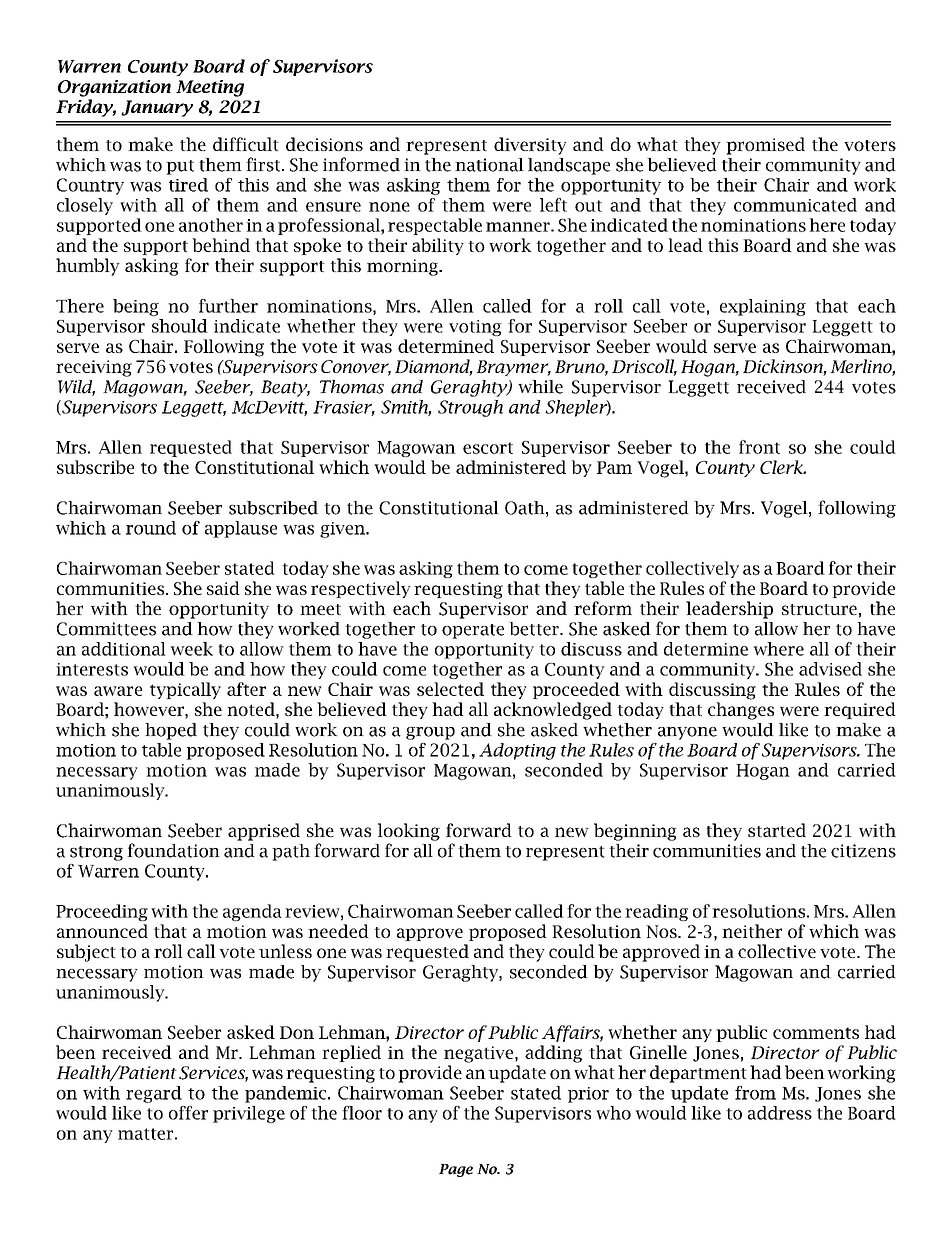  What do you see at coordinates (145, 1134) in the image?
I see `matter` at bounding box center [145, 1134].
